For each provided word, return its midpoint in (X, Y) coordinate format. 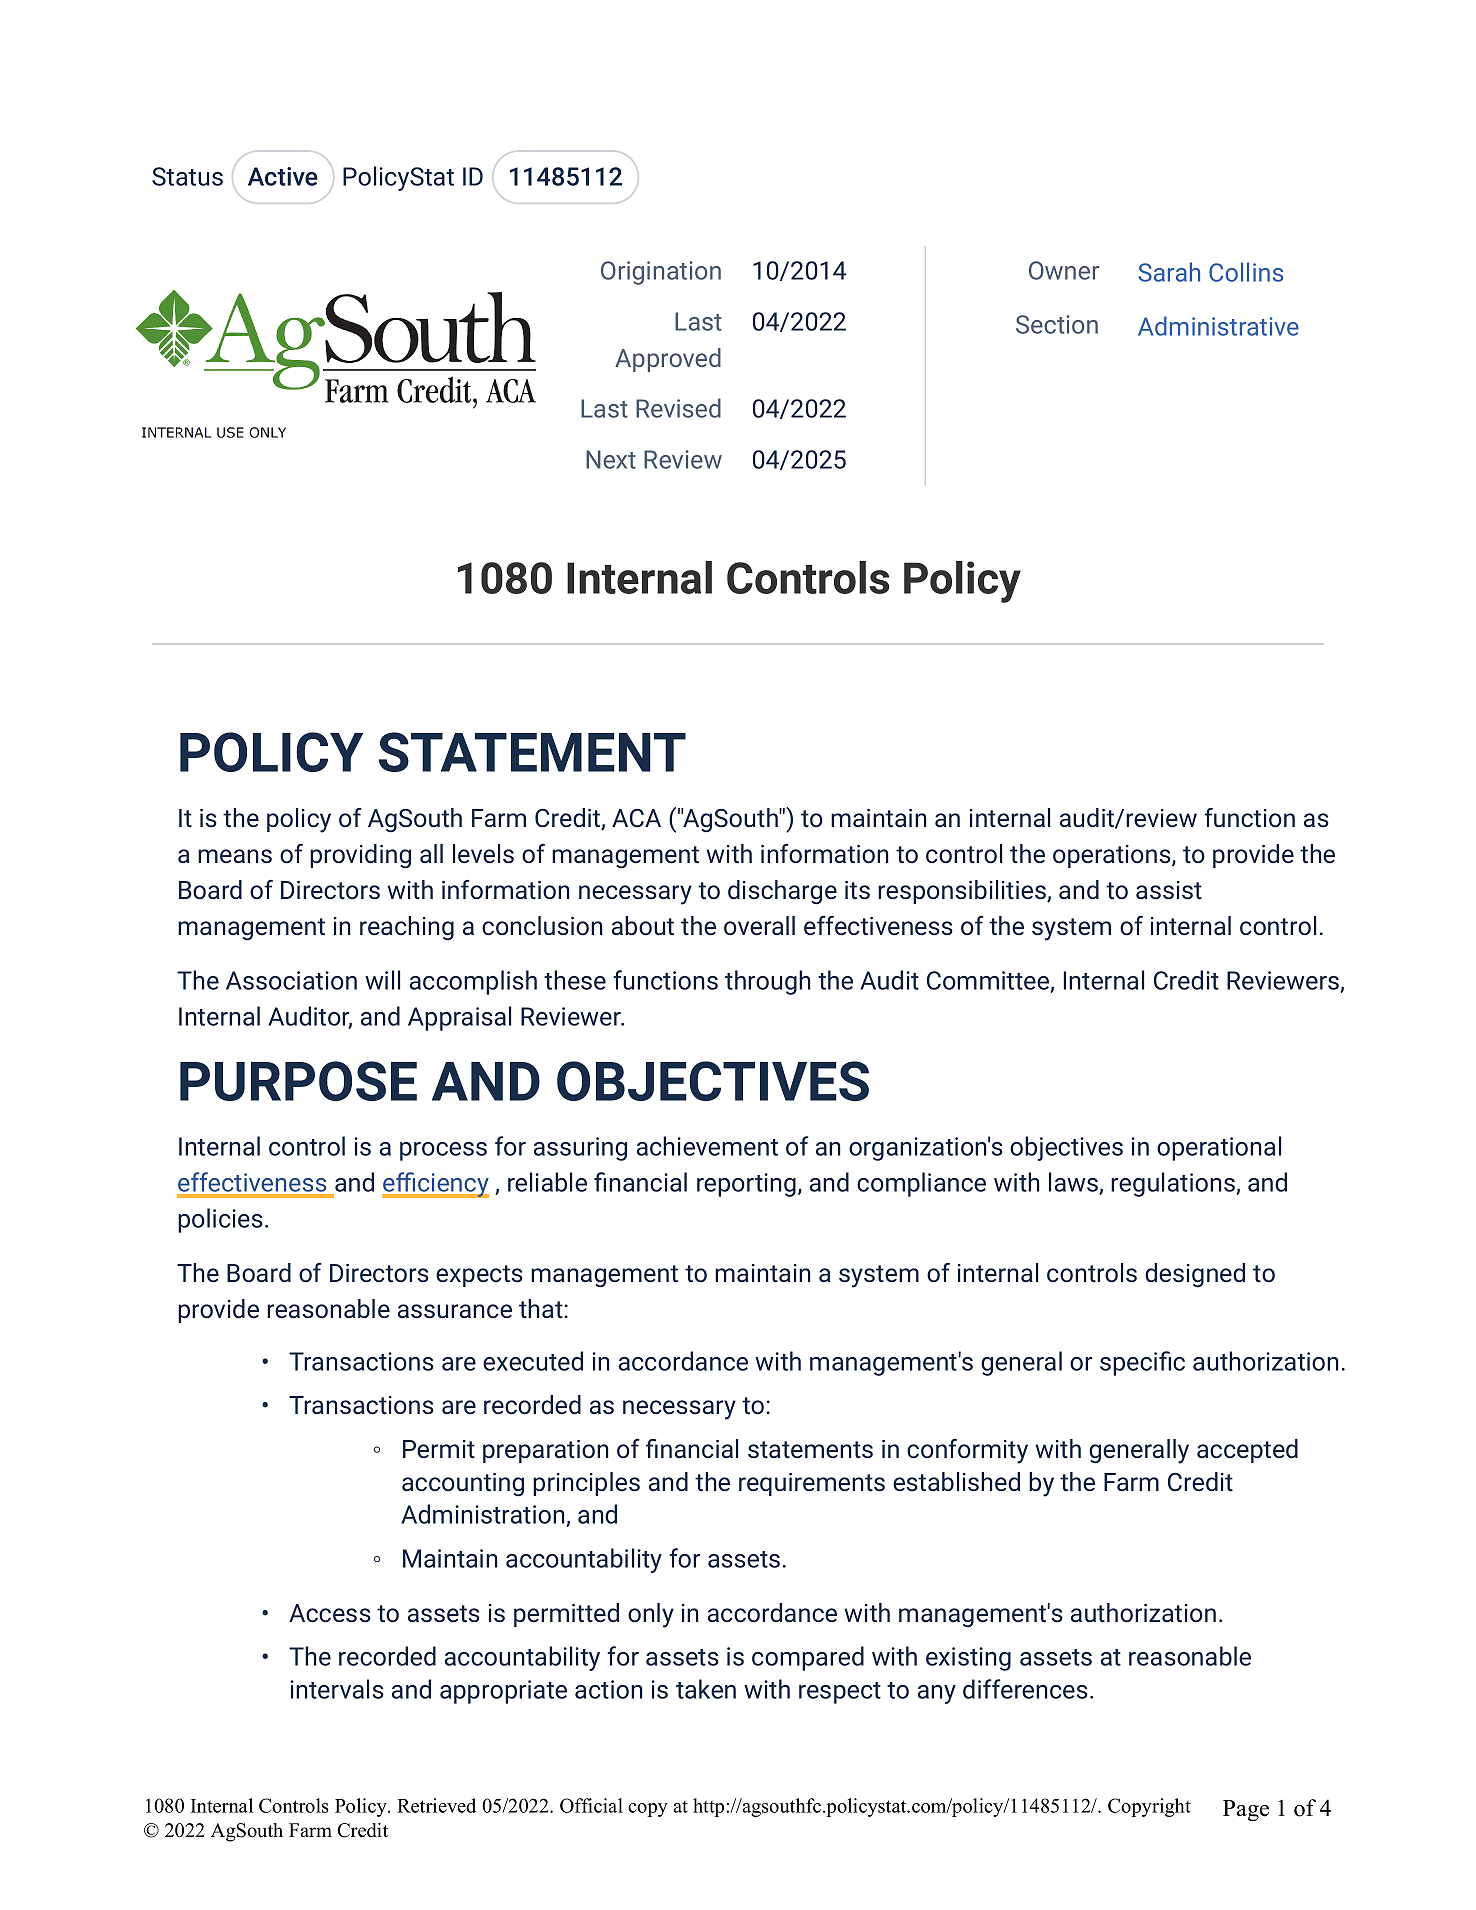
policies (220, 1220)
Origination (661, 273)
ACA (636, 818)
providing (360, 856)
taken (706, 1689)
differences (1025, 1689)
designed (1195, 1275)
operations (1113, 856)
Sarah (1169, 272)
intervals (337, 1689)
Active (283, 176)
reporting (746, 1185)
